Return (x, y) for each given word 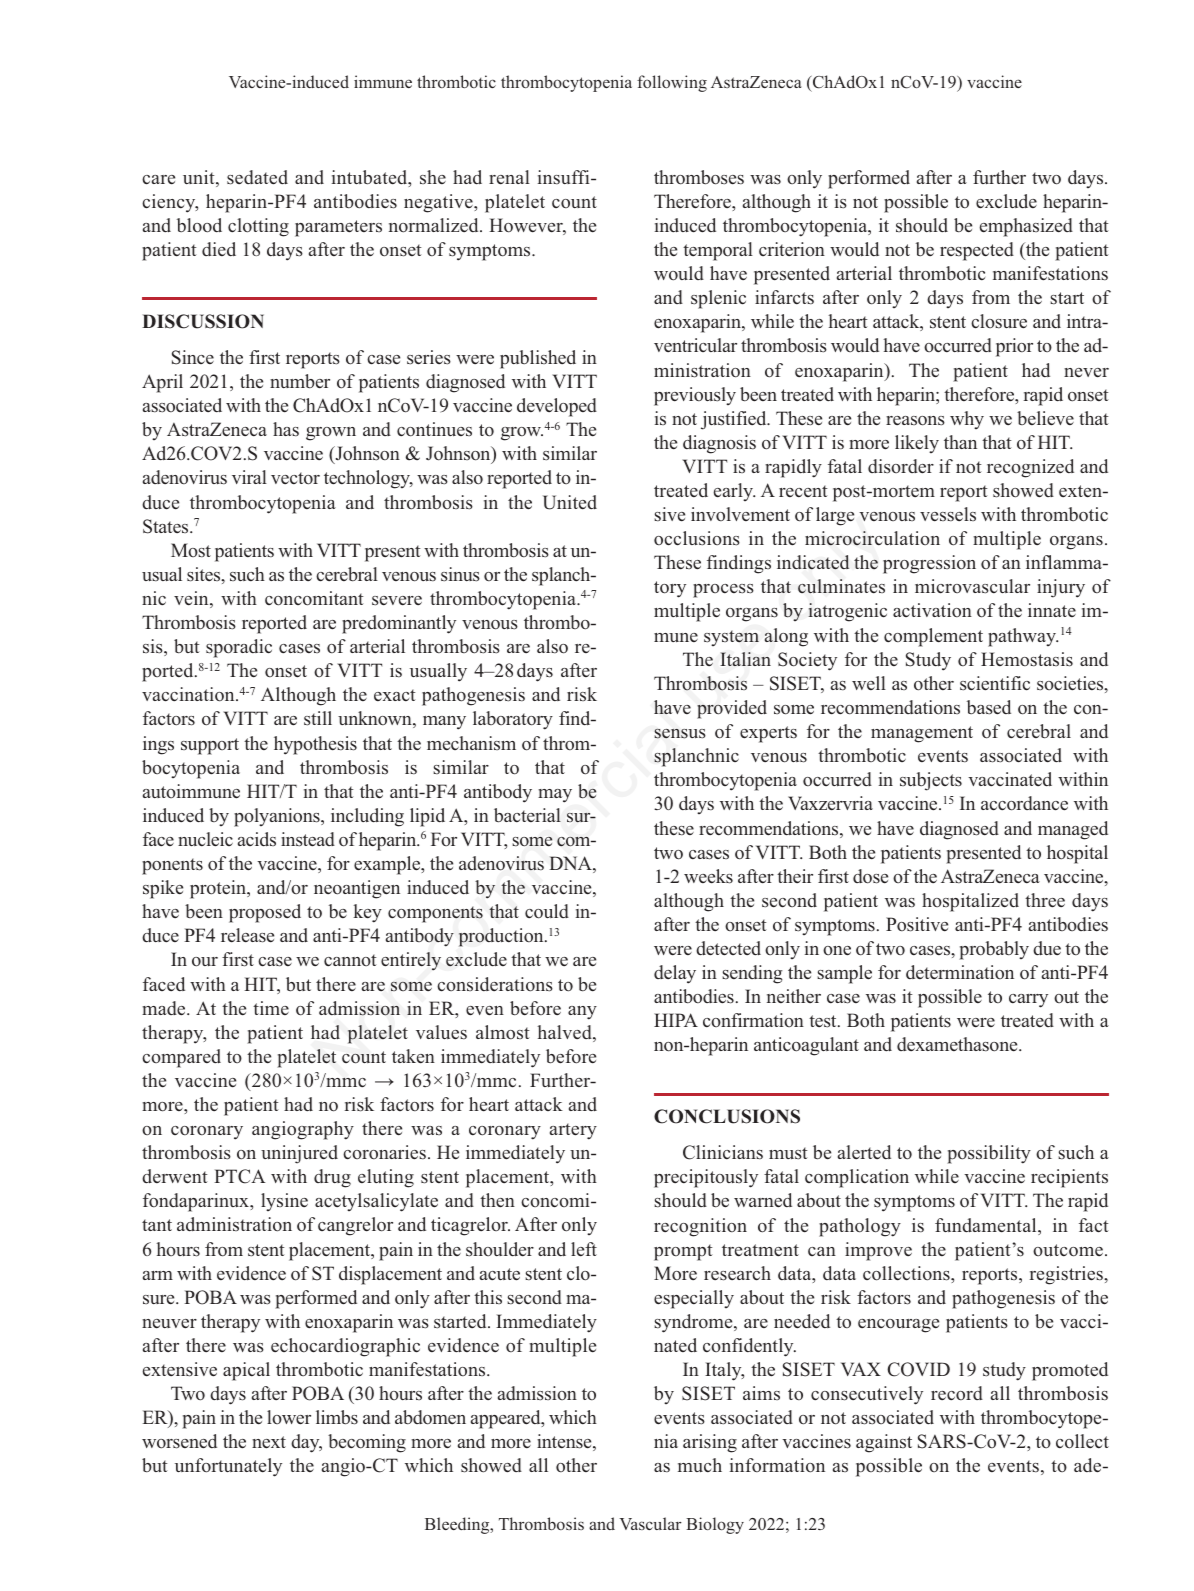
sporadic (239, 648)
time (271, 1008)
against (884, 1443)
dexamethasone (958, 1044)
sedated (257, 177)
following (672, 83)
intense (565, 1442)
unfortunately (228, 1467)
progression (929, 564)
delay (675, 974)
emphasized (1026, 227)
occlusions (697, 538)
